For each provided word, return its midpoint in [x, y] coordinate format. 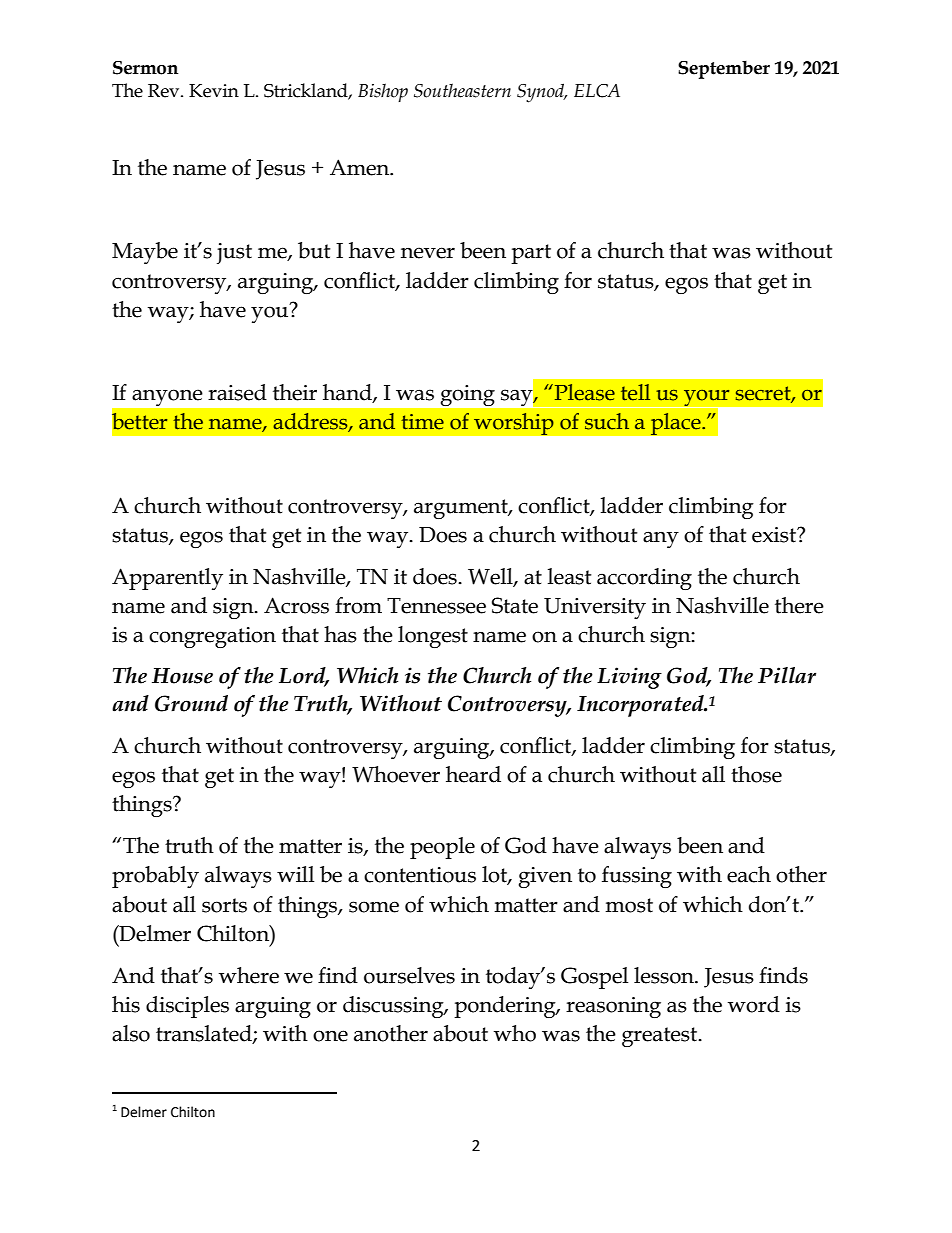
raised [237, 392]
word [754, 1004]
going [468, 395]
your [707, 399]
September [724, 69]
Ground [191, 703]
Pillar [787, 675]
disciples [187, 1007]
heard [473, 774]
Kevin [214, 91]
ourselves [409, 975]
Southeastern [462, 90]
